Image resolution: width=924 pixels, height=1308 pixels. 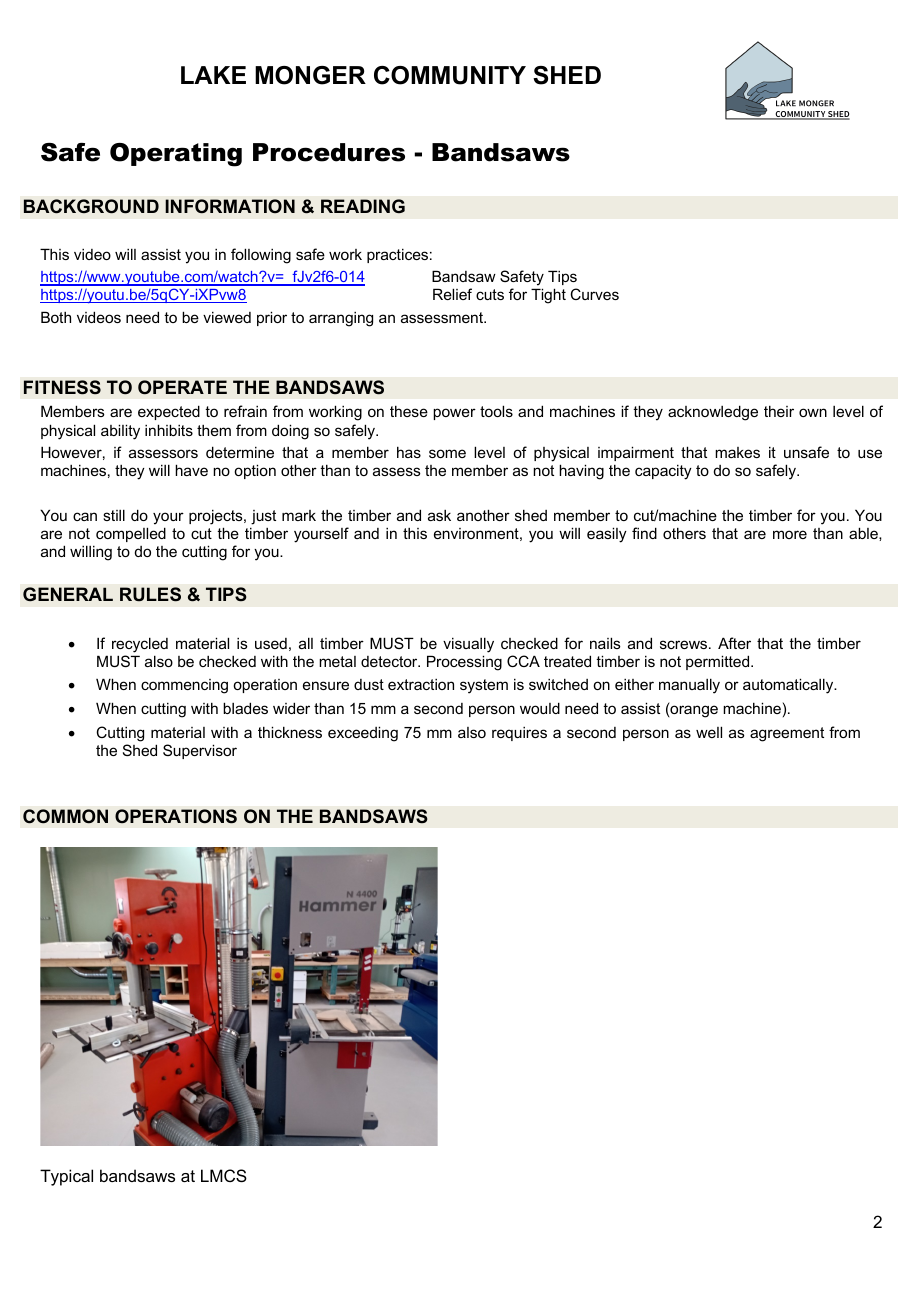 What do you see at coordinates (363, 734) in the image?
I see `exceeding` at bounding box center [363, 734].
